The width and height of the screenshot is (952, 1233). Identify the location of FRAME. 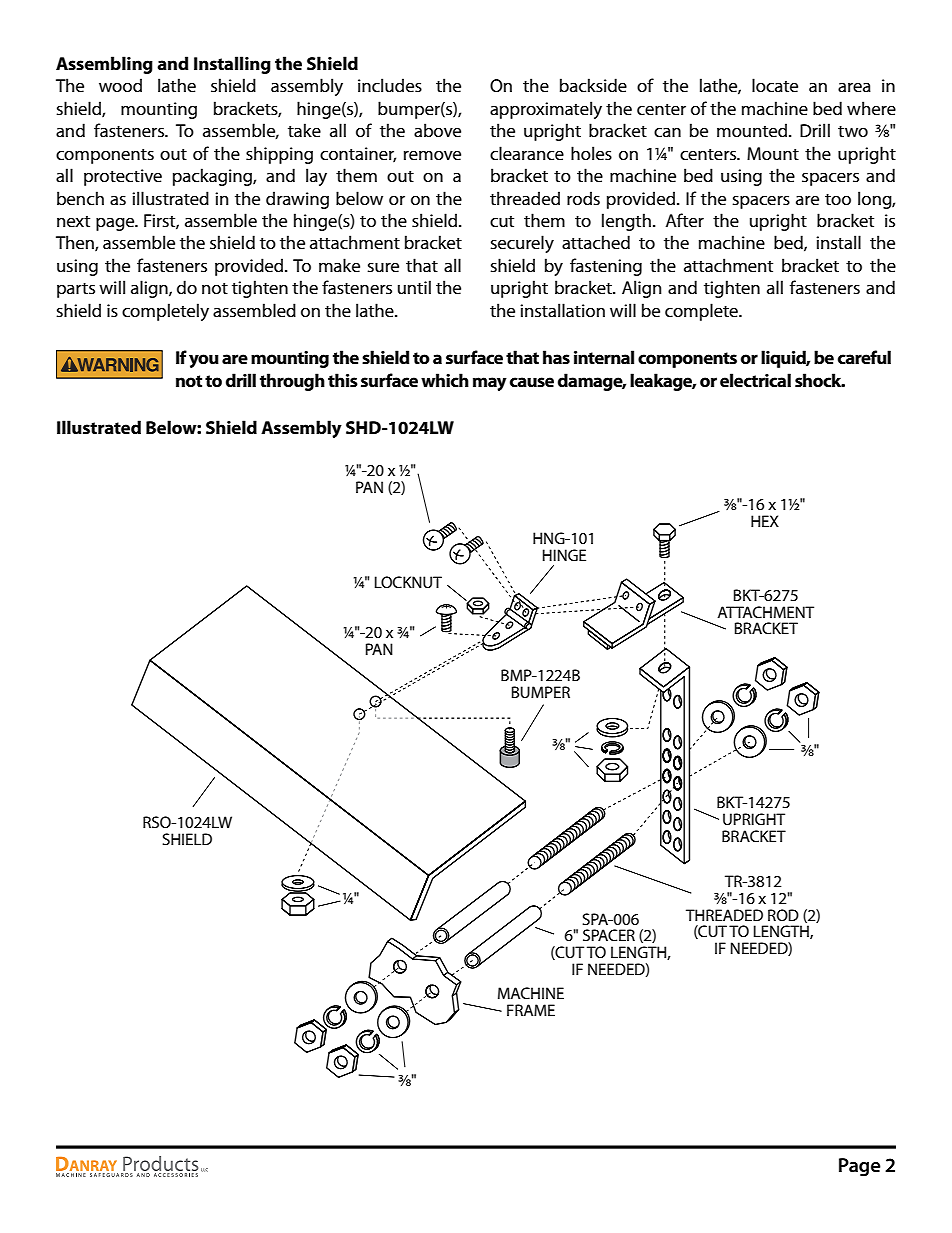
(531, 1010).
